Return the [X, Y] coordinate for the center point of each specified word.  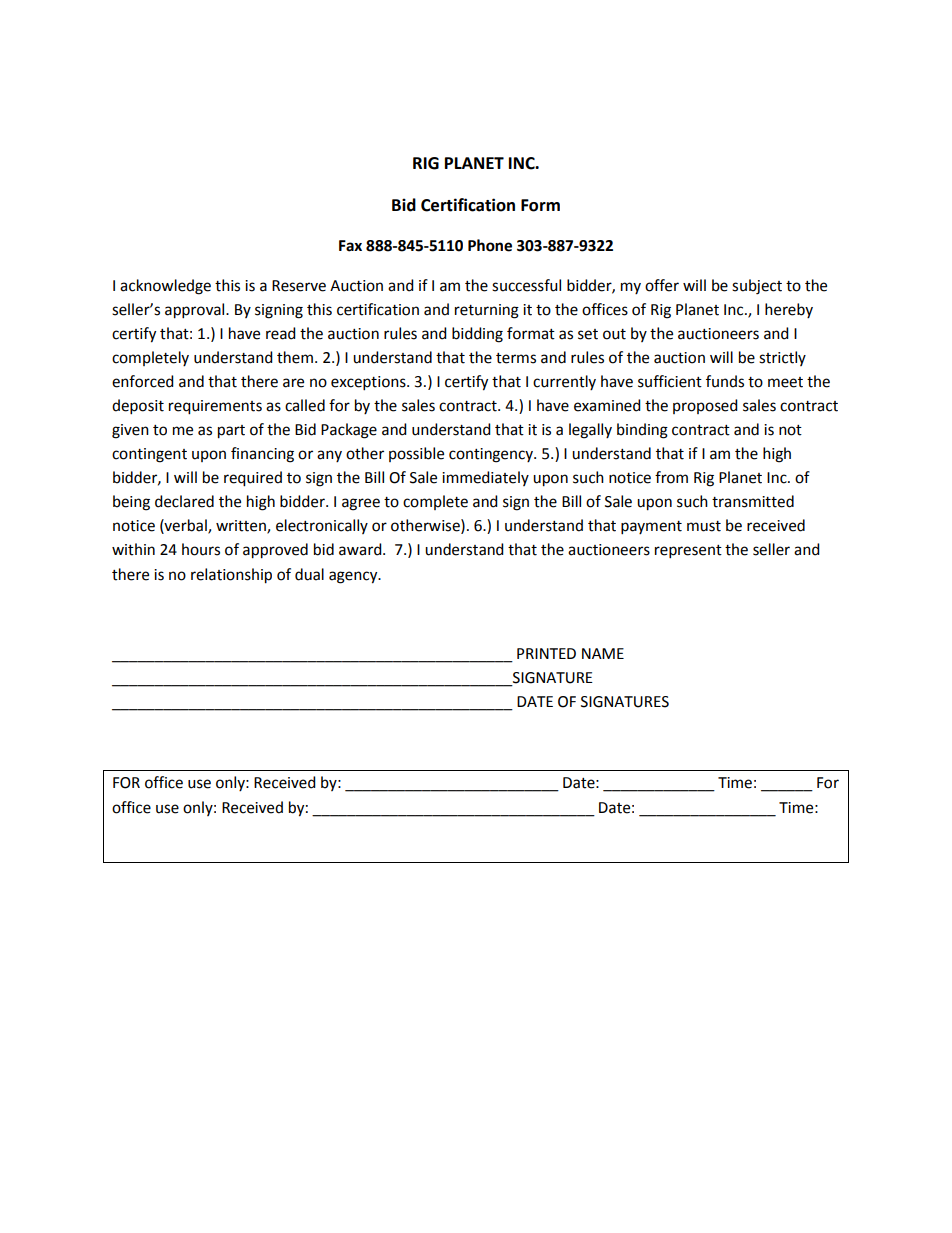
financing [262, 455]
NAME [603, 653]
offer [662, 285]
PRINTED [546, 653]
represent [688, 552]
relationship [231, 576]
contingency [492, 455]
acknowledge [165, 287]
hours [201, 549]
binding [642, 431]
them [295, 357]
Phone [490, 245]
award [361, 549]
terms [516, 358]
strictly [782, 358]
